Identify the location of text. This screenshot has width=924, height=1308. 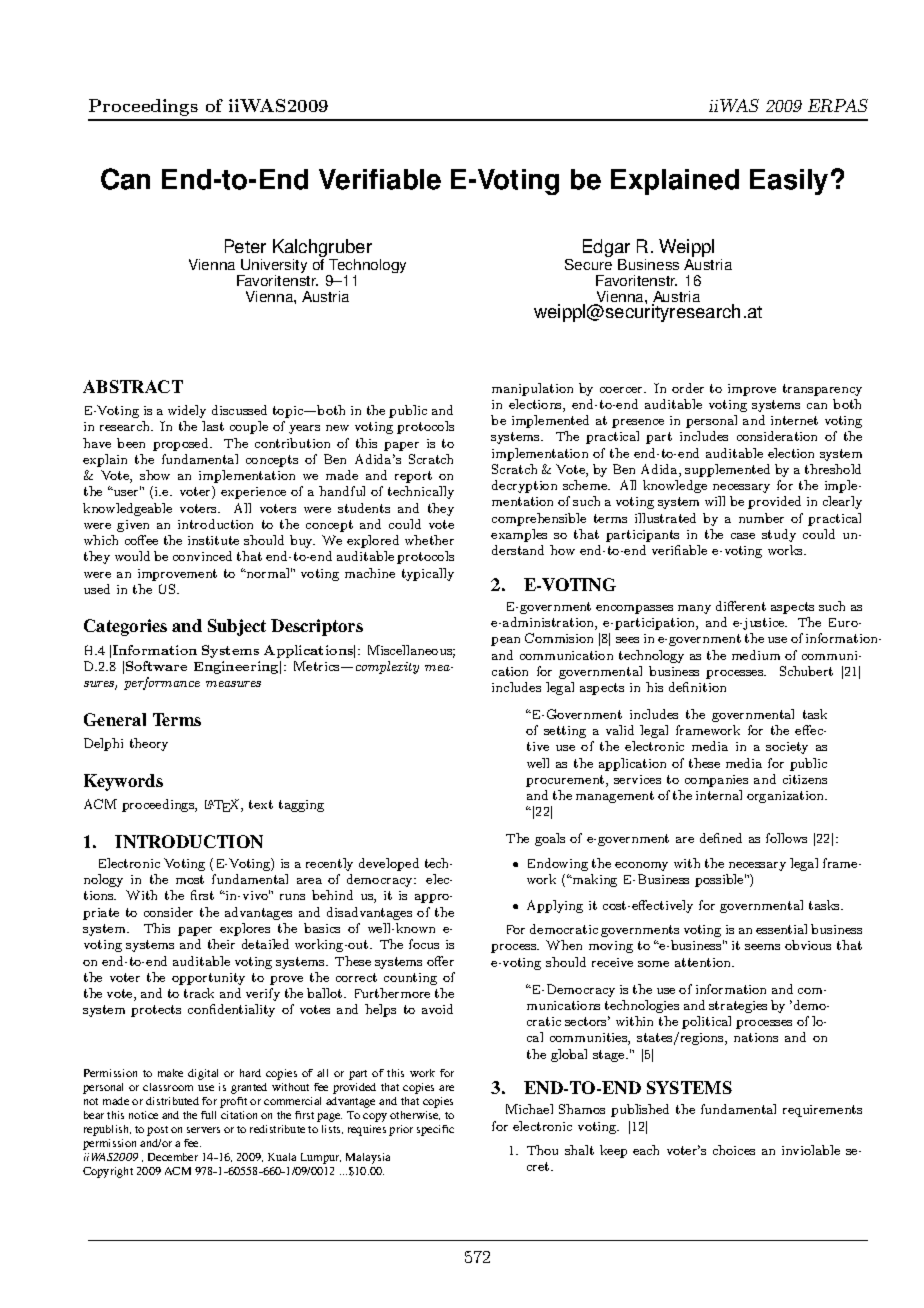
(261, 804).
